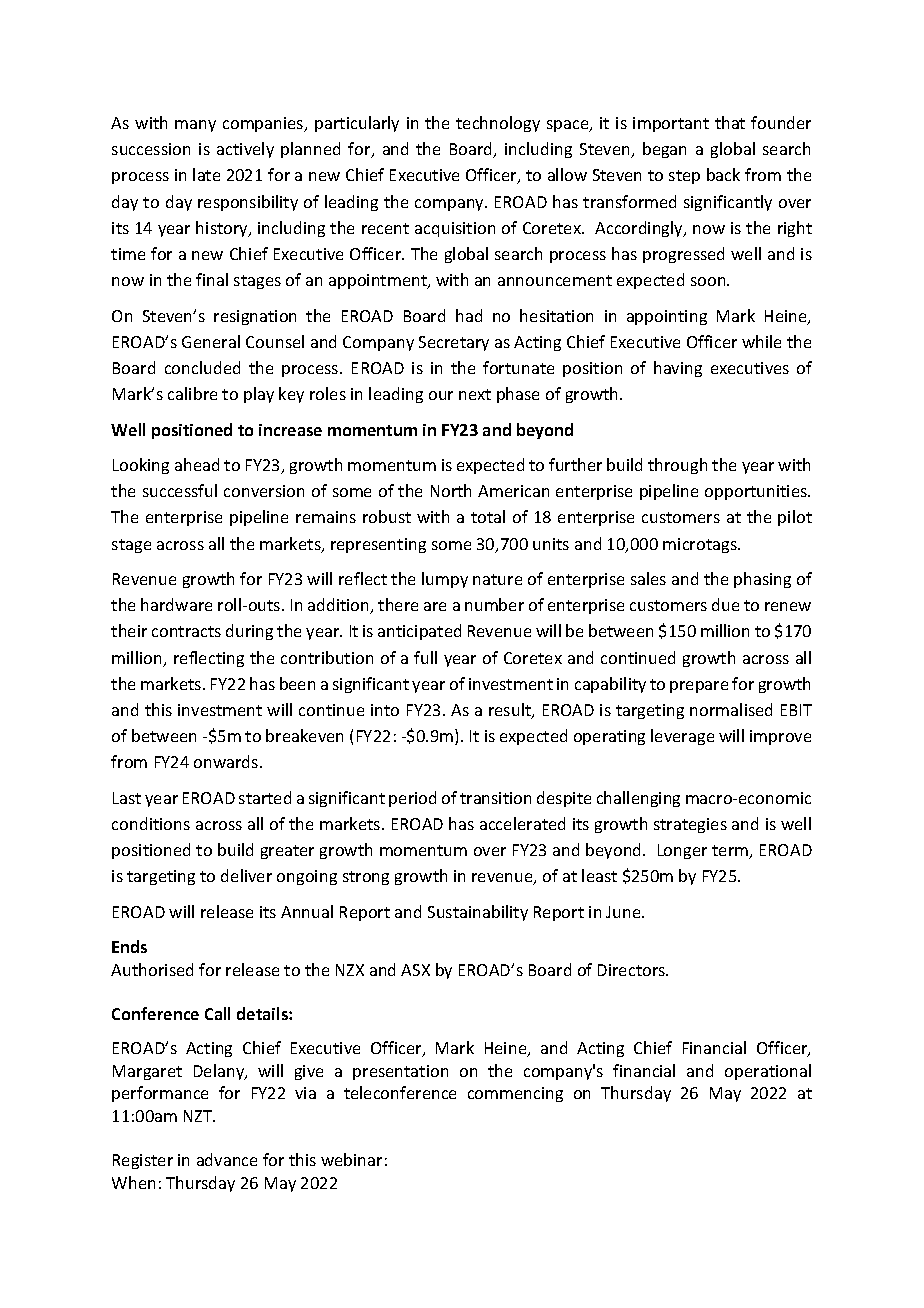 The width and height of the document is (924, 1308). Describe the element at coordinates (723, 174) in the document. I see `back` at that location.
